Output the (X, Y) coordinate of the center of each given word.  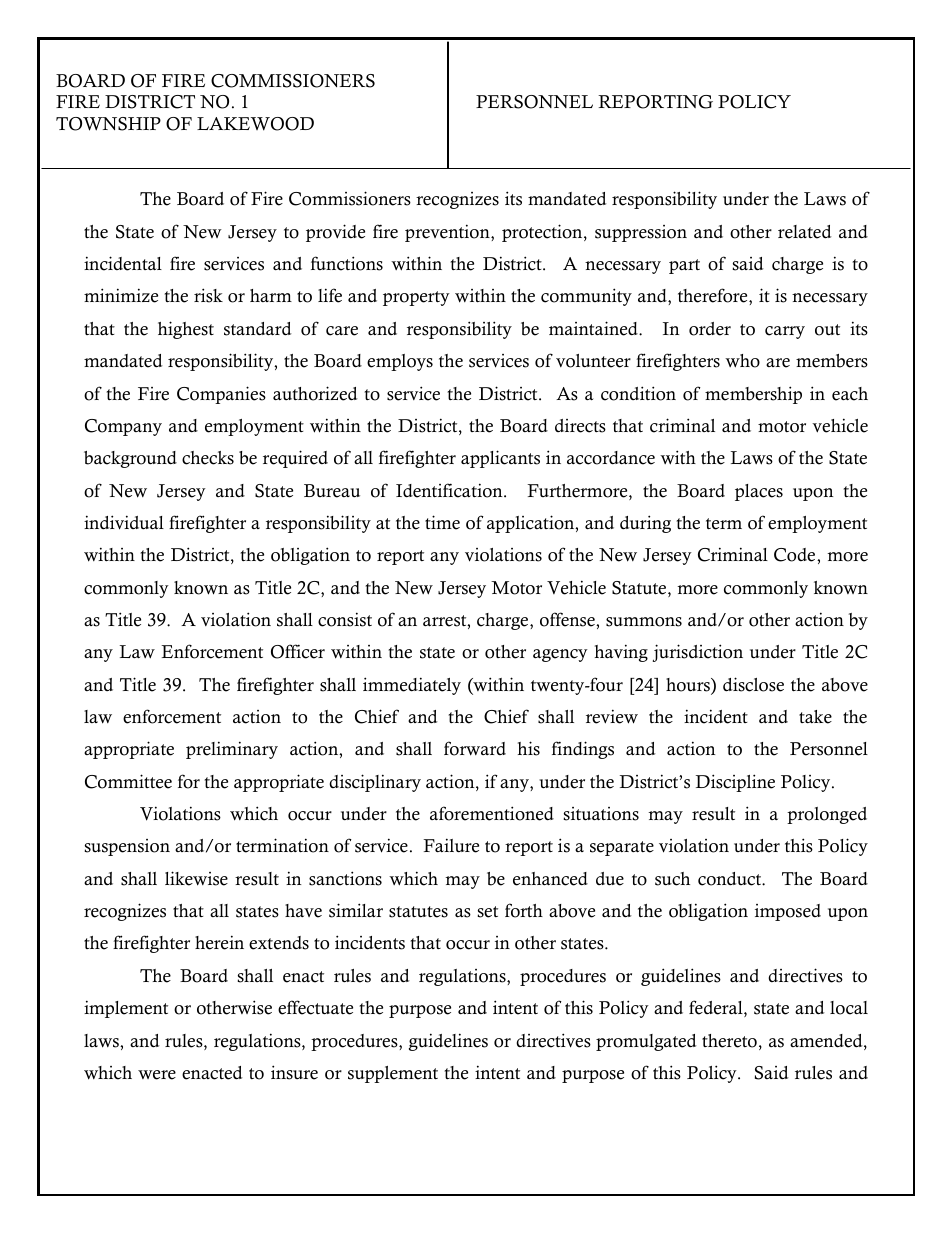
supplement (393, 1074)
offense (568, 619)
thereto (729, 1041)
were (157, 1075)
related (805, 232)
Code (796, 555)
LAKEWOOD (255, 124)
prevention (448, 233)
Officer (298, 651)
